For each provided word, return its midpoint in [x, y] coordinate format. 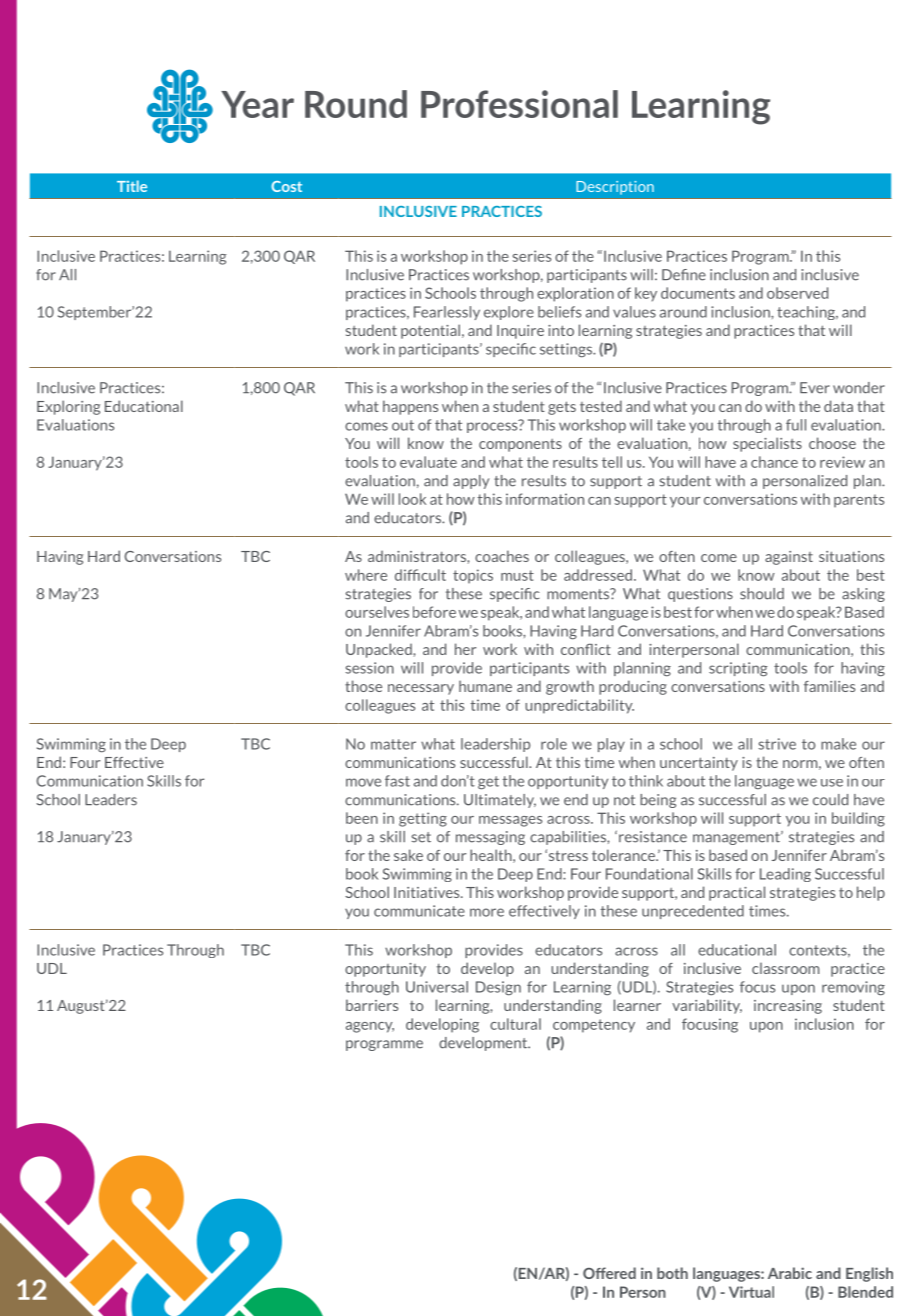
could [830, 800]
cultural [515, 1024]
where [366, 575]
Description [615, 188]
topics [473, 576]
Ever [815, 388]
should [762, 594]
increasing [788, 1007]
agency [370, 1027]
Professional [519, 104]
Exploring [68, 407]
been [362, 818]
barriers [372, 1005]
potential [430, 331]
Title [132, 186]
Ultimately [500, 801]
